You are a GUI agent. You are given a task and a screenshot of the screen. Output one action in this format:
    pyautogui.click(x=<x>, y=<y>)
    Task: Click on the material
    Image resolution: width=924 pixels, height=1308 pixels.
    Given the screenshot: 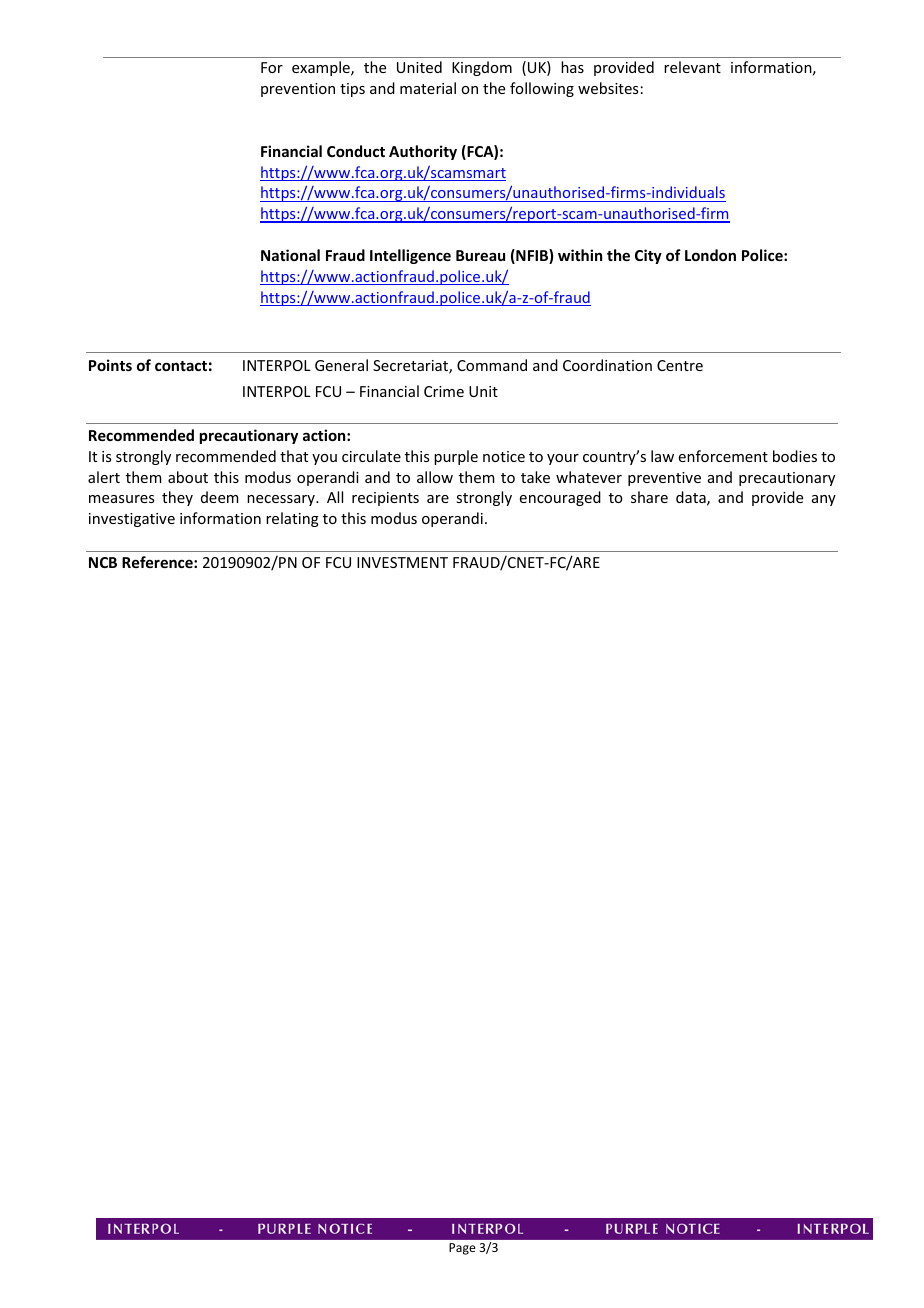 What is the action you would take?
    pyautogui.click(x=428, y=88)
